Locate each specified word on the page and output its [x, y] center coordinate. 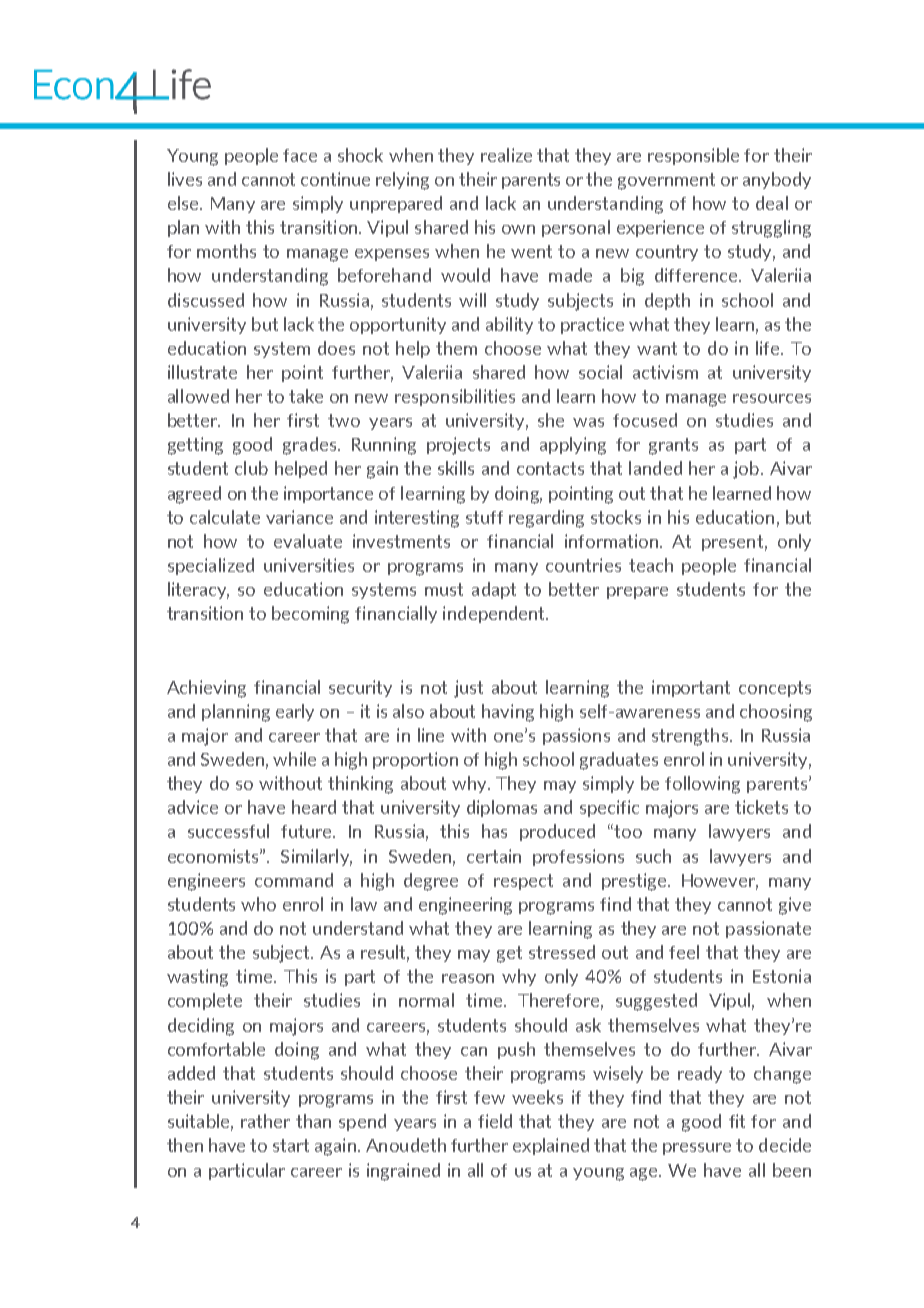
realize [506, 155]
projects [458, 446]
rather [265, 1121]
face [300, 155]
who [258, 904]
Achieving [206, 689]
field [495, 1121]
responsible [693, 156]
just [468, 689]
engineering [465, 906]
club [251, 468]
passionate [768, 929]
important [691, 688]
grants [673, 446]
